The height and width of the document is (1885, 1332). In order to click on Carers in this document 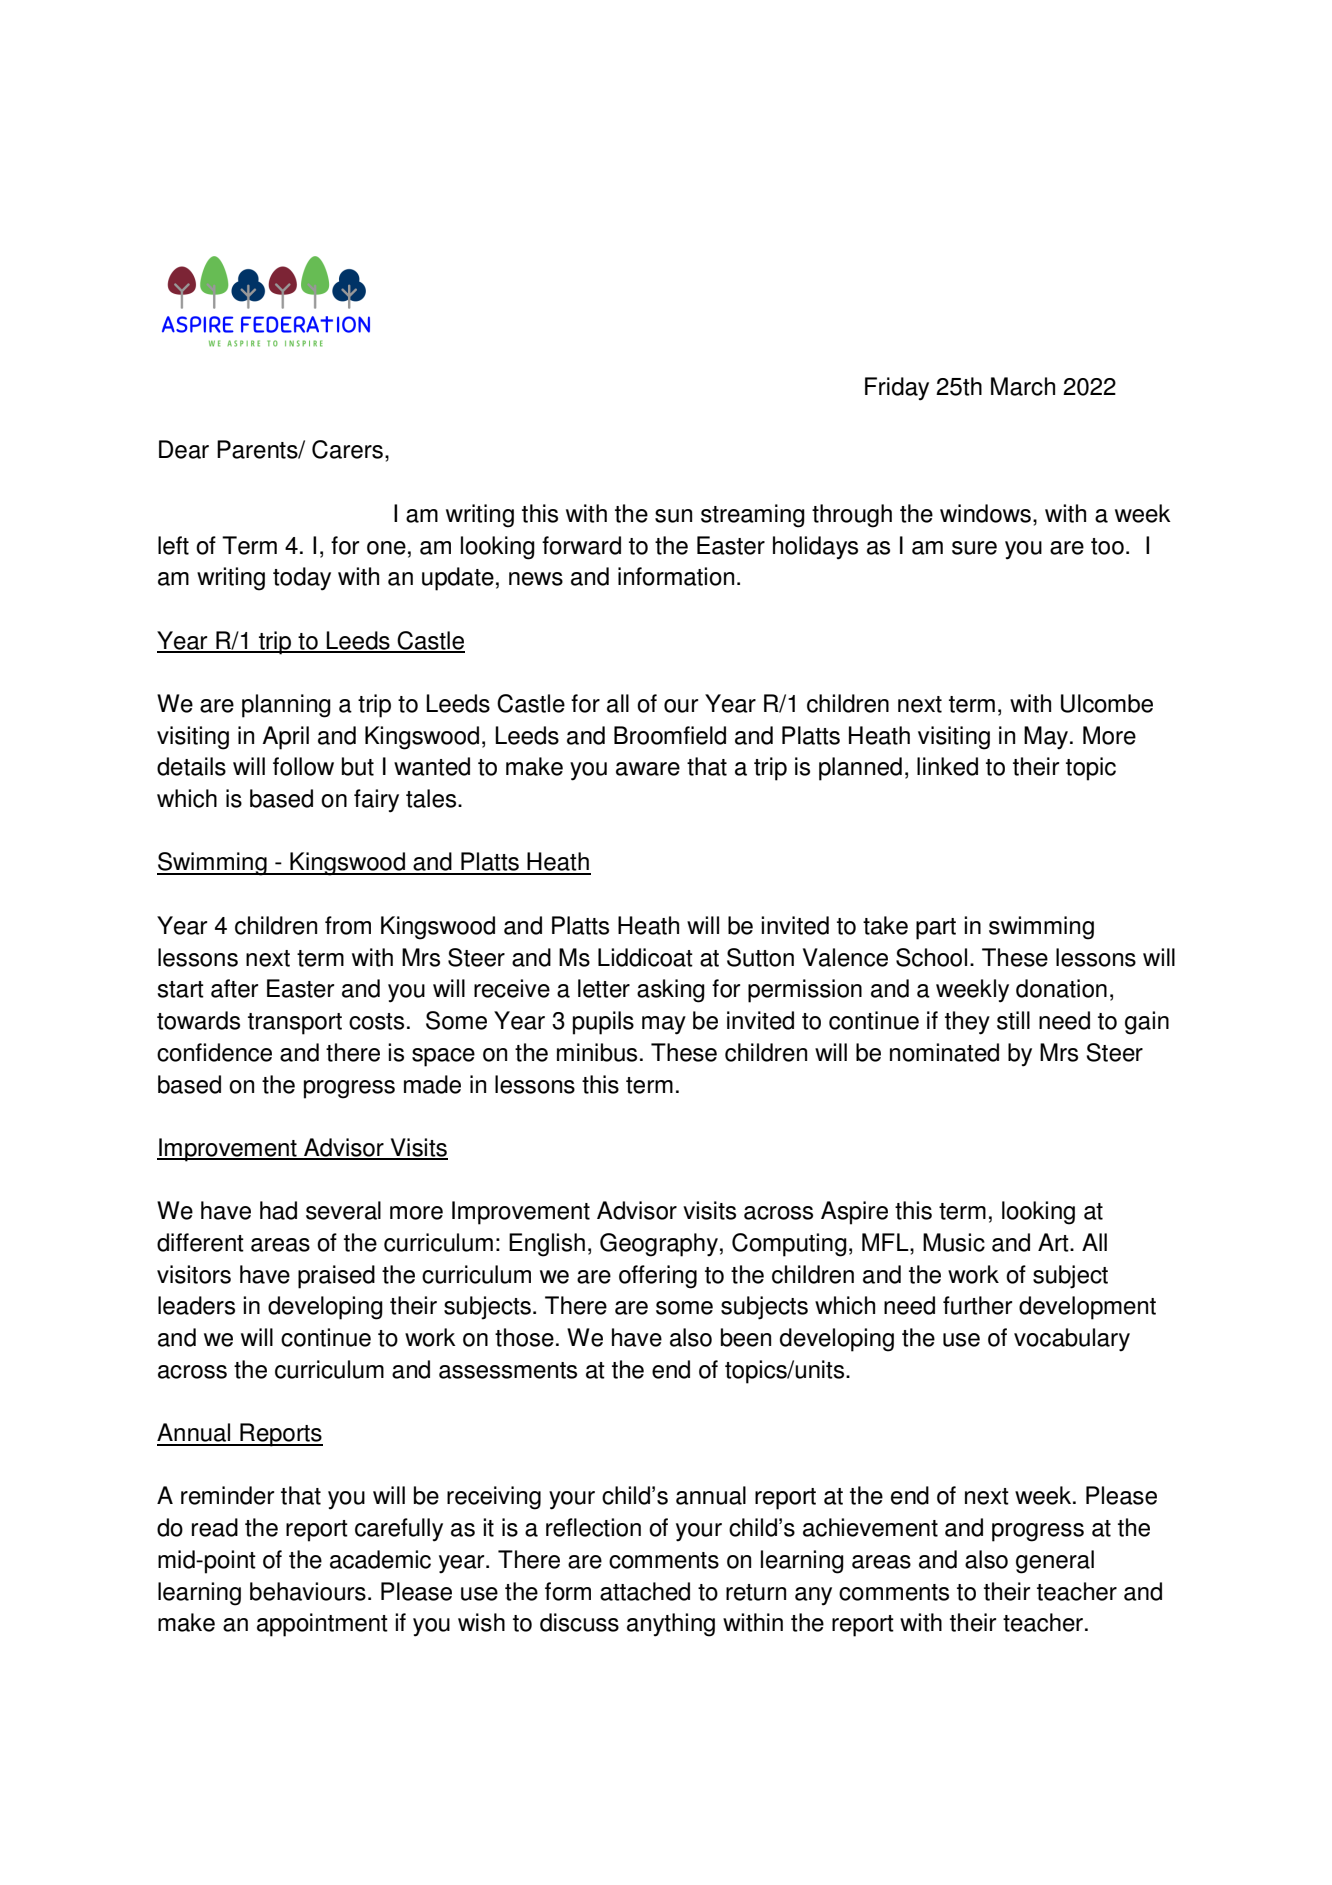, I will do `click(347, 449)`.
